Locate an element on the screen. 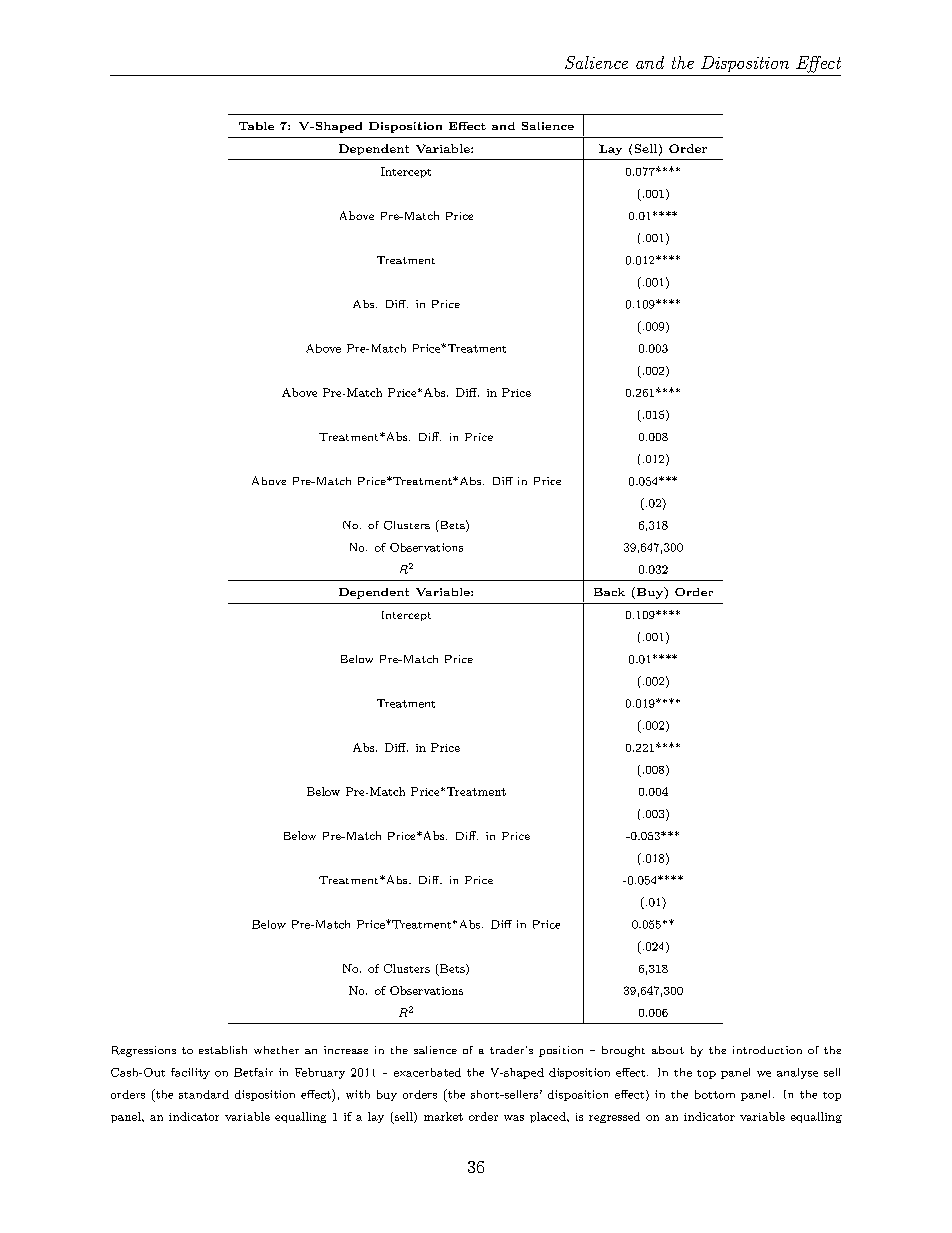  standard is located at coordinates (204, 1094).
